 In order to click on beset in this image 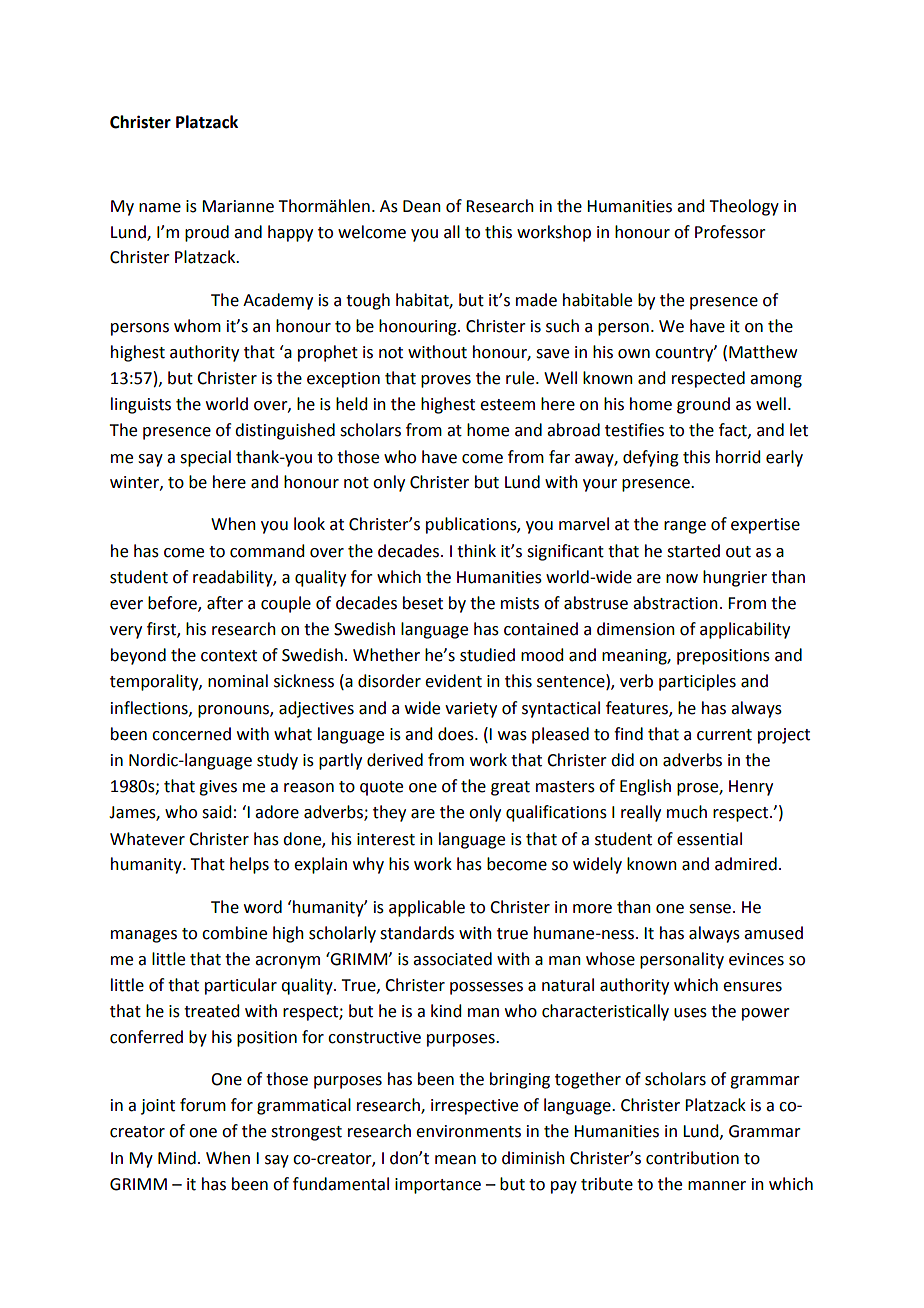, I will do `click(423, 603)`.
